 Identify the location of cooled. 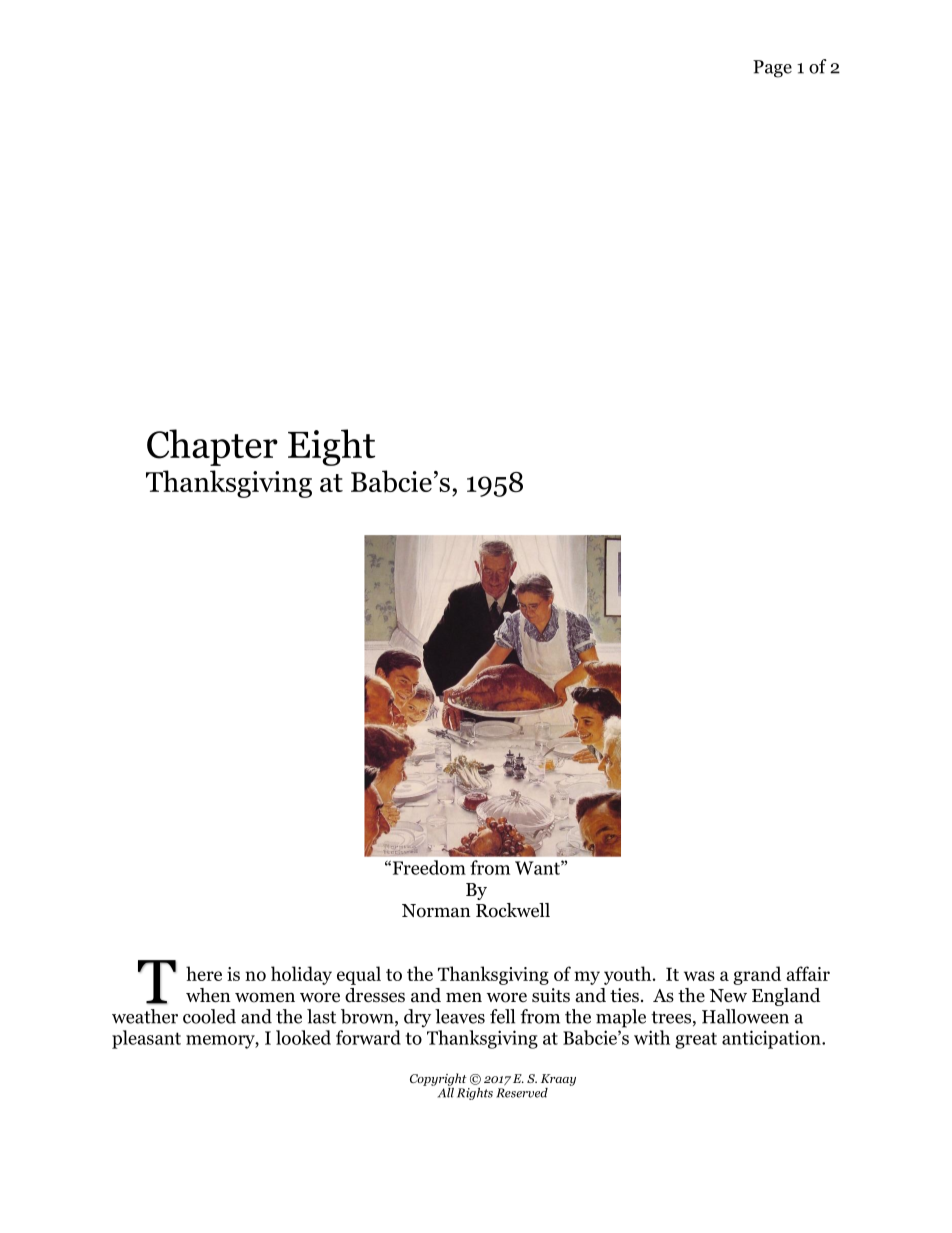
(209, 1016).
